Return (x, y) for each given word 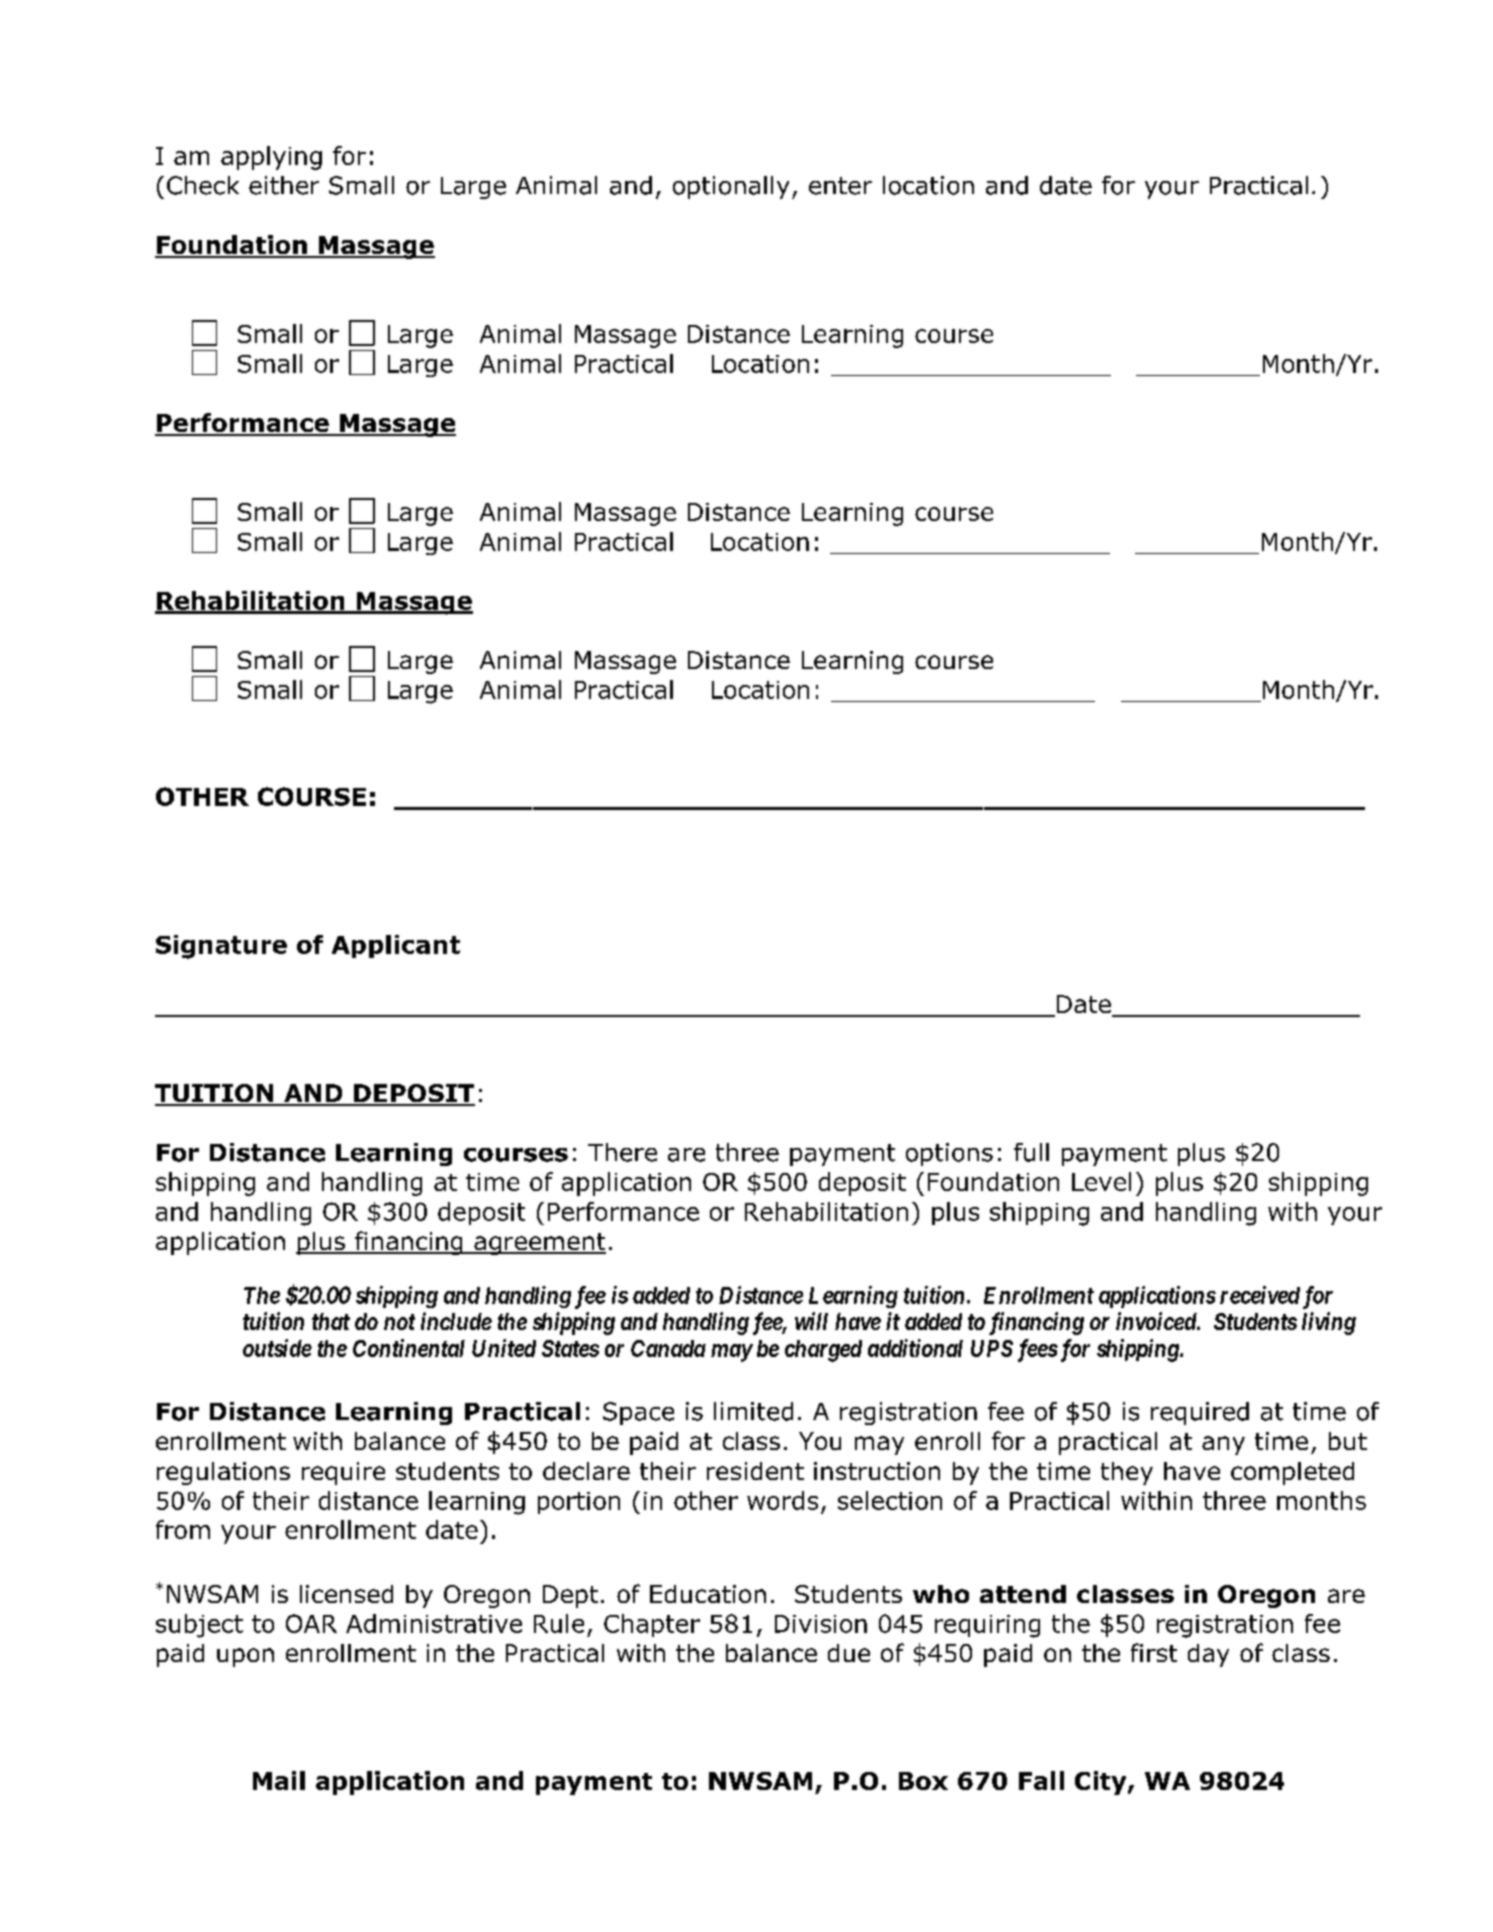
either (284, 185)
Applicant (396, 946)
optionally (731, 187)
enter (840, 186)
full (1031, 1152)
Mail (279, 1780)
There (622, 1152)
